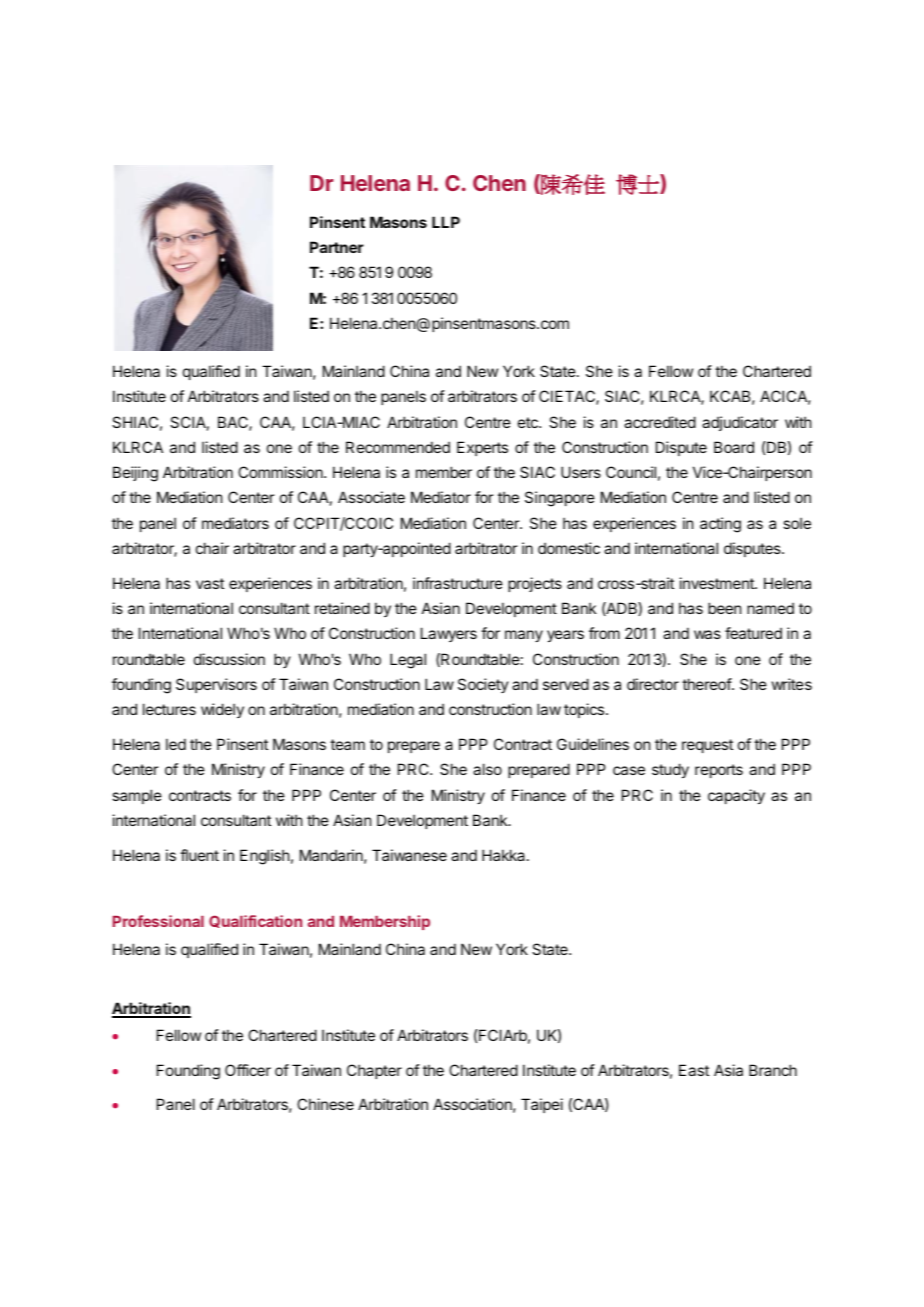  Describe the element at coordinates (458, 583) in the screenshot. I see `infrastructure` at that location.
